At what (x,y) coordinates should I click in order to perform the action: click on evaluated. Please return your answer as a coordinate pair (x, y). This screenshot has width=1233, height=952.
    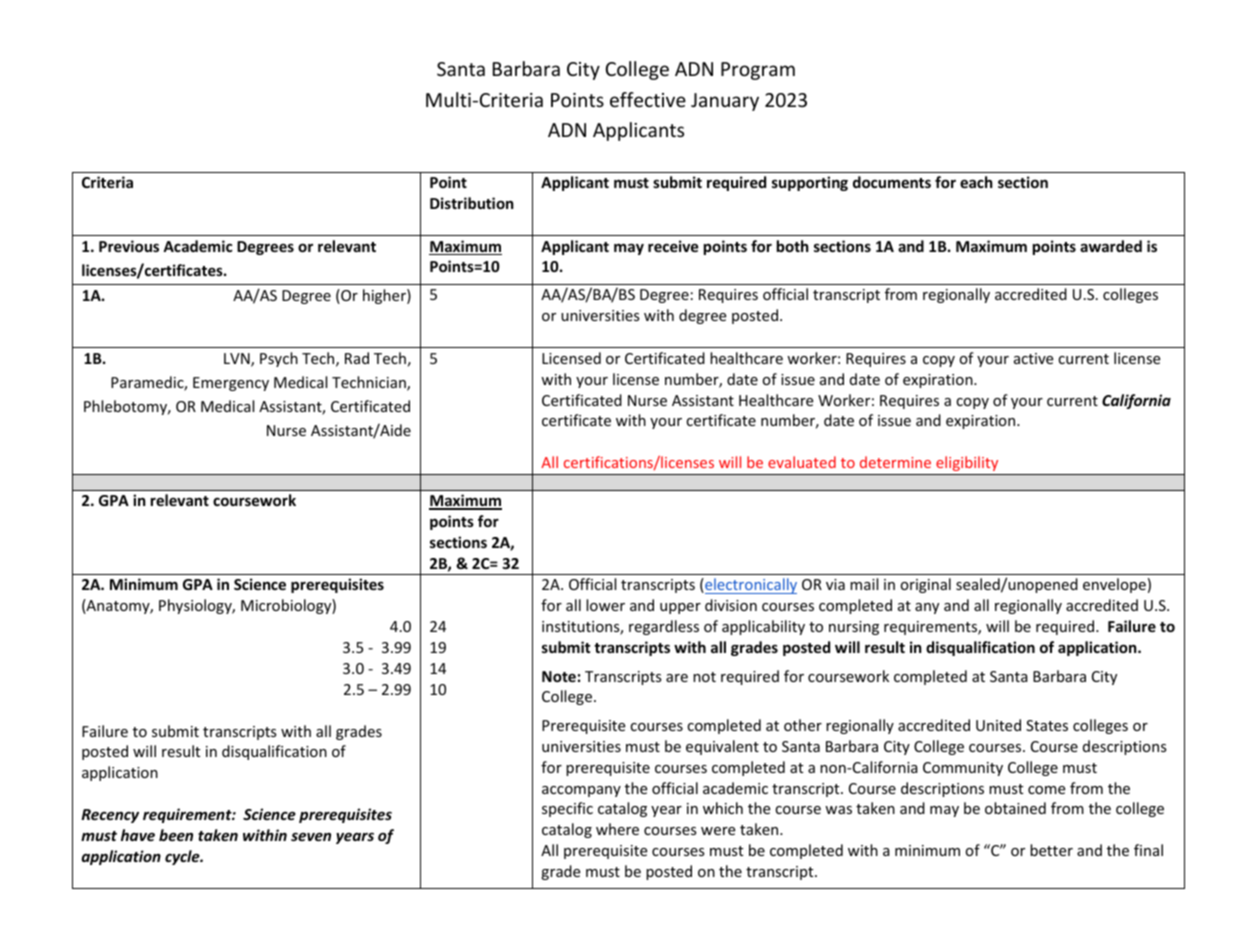
    Looking at the image, I should click on (802, 462).
